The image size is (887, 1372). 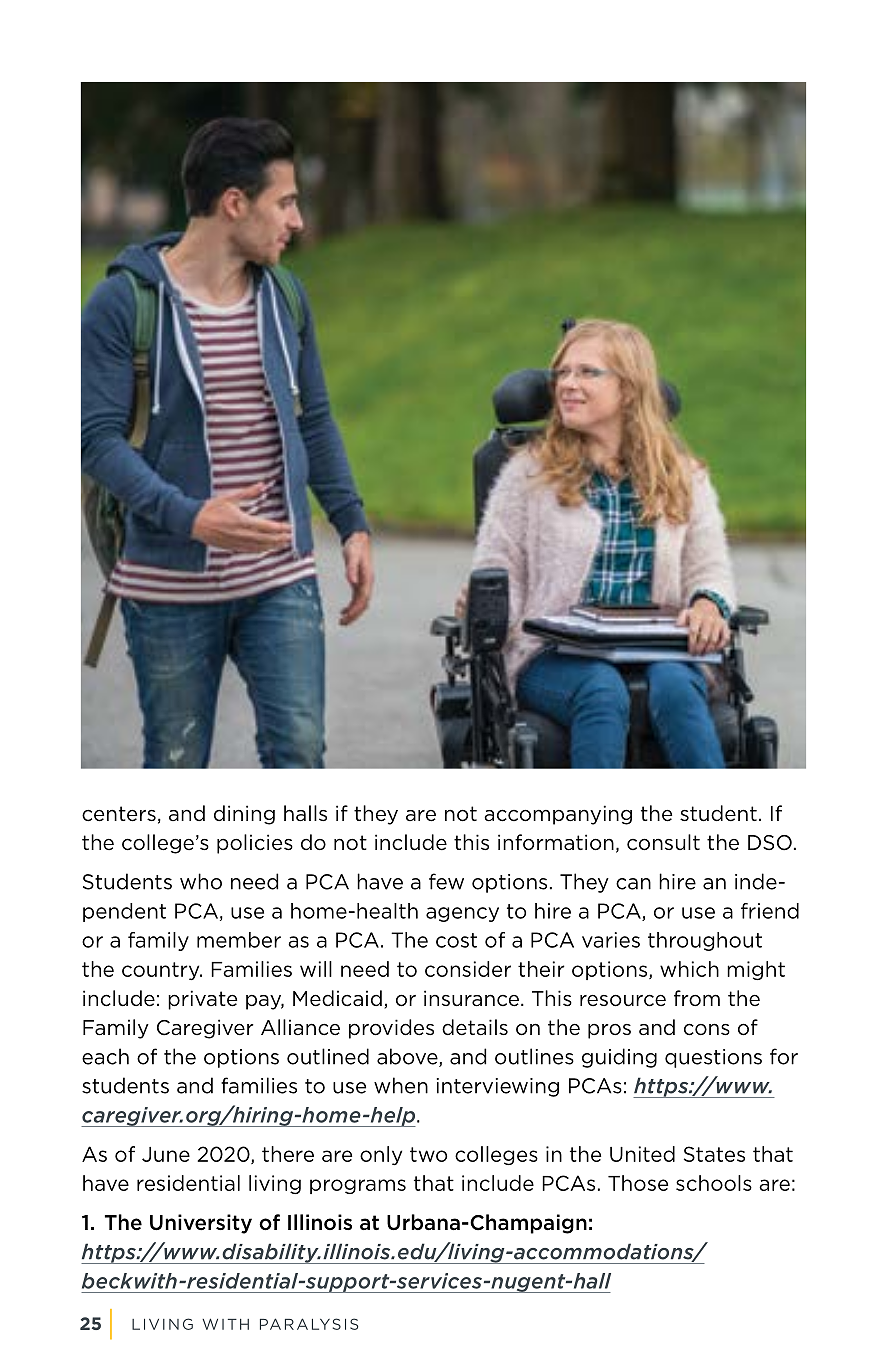 I want to click on accompanying, so click(x=558, y=815).
